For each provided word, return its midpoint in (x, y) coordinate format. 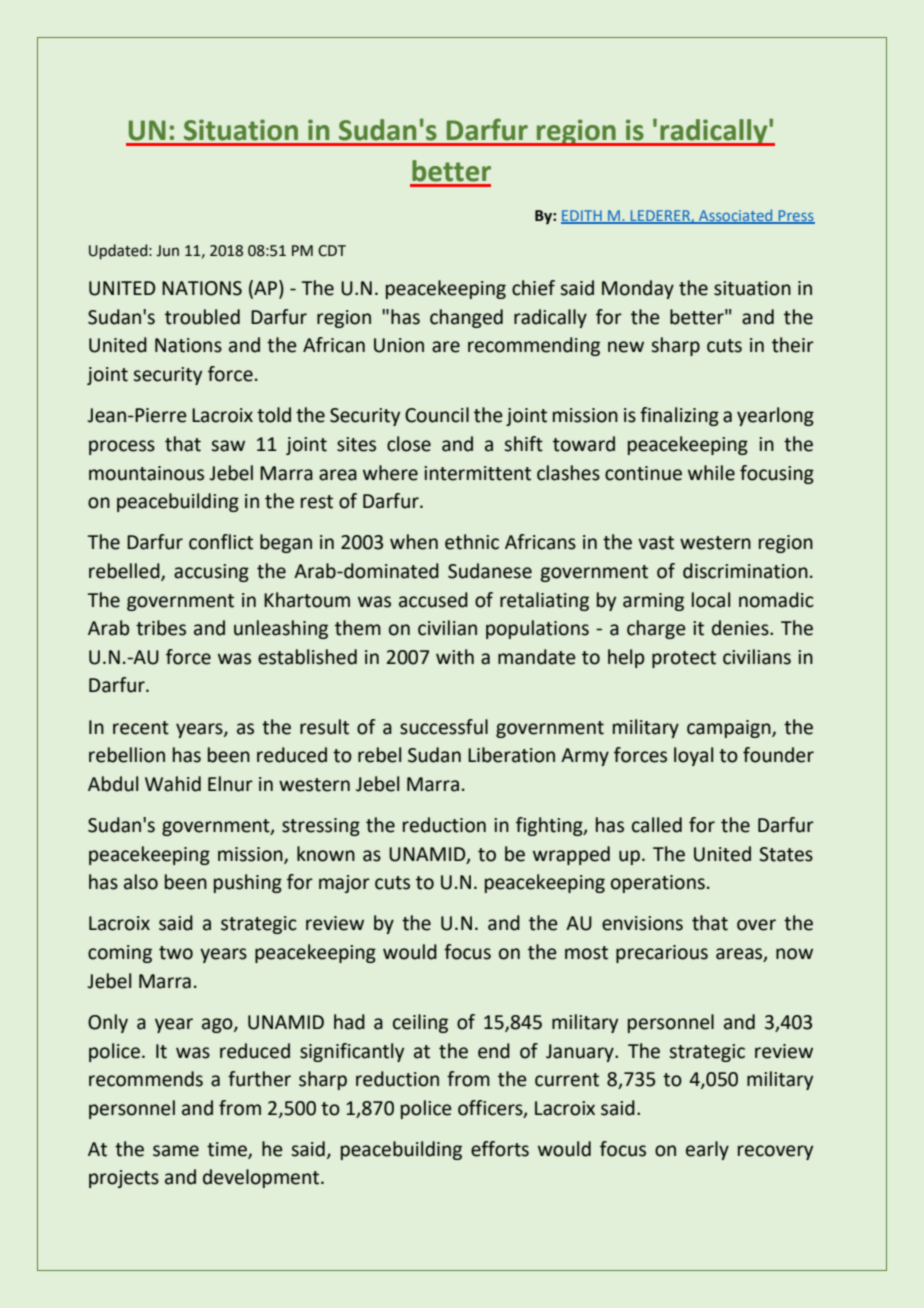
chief (533, 288)
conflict (221, 542)
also (141, 882)
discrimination (745, 571)
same (176, 1151)
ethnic (472, 542)
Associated (736, 216)
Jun (167, 251)
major (344, 884)
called (657, 825)
